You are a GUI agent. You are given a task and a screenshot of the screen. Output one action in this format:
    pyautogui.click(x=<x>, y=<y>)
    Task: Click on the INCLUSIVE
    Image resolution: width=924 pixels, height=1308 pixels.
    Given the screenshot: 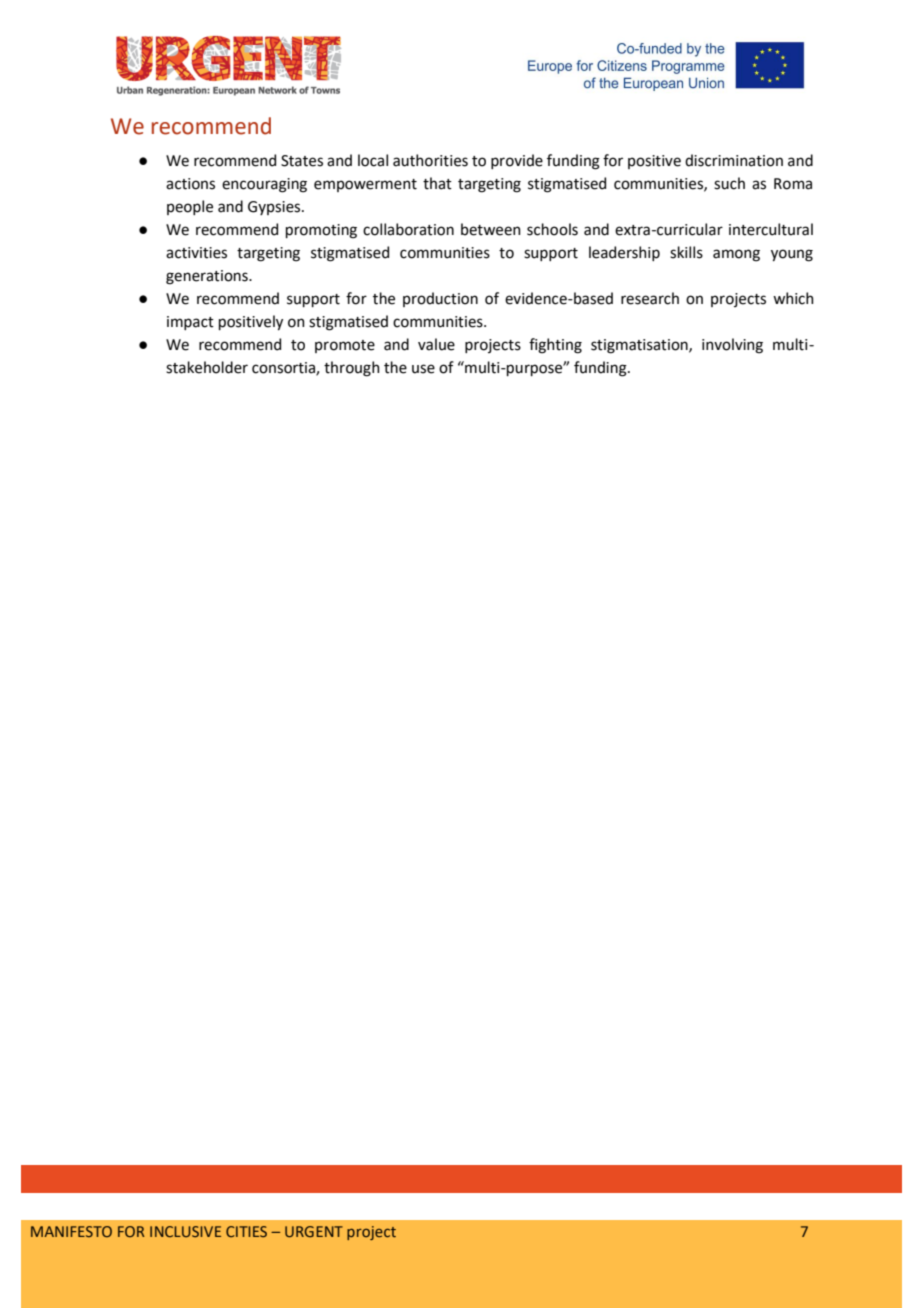 What is the action you would take?
    pyautogui.click(x=185, y=1231)
